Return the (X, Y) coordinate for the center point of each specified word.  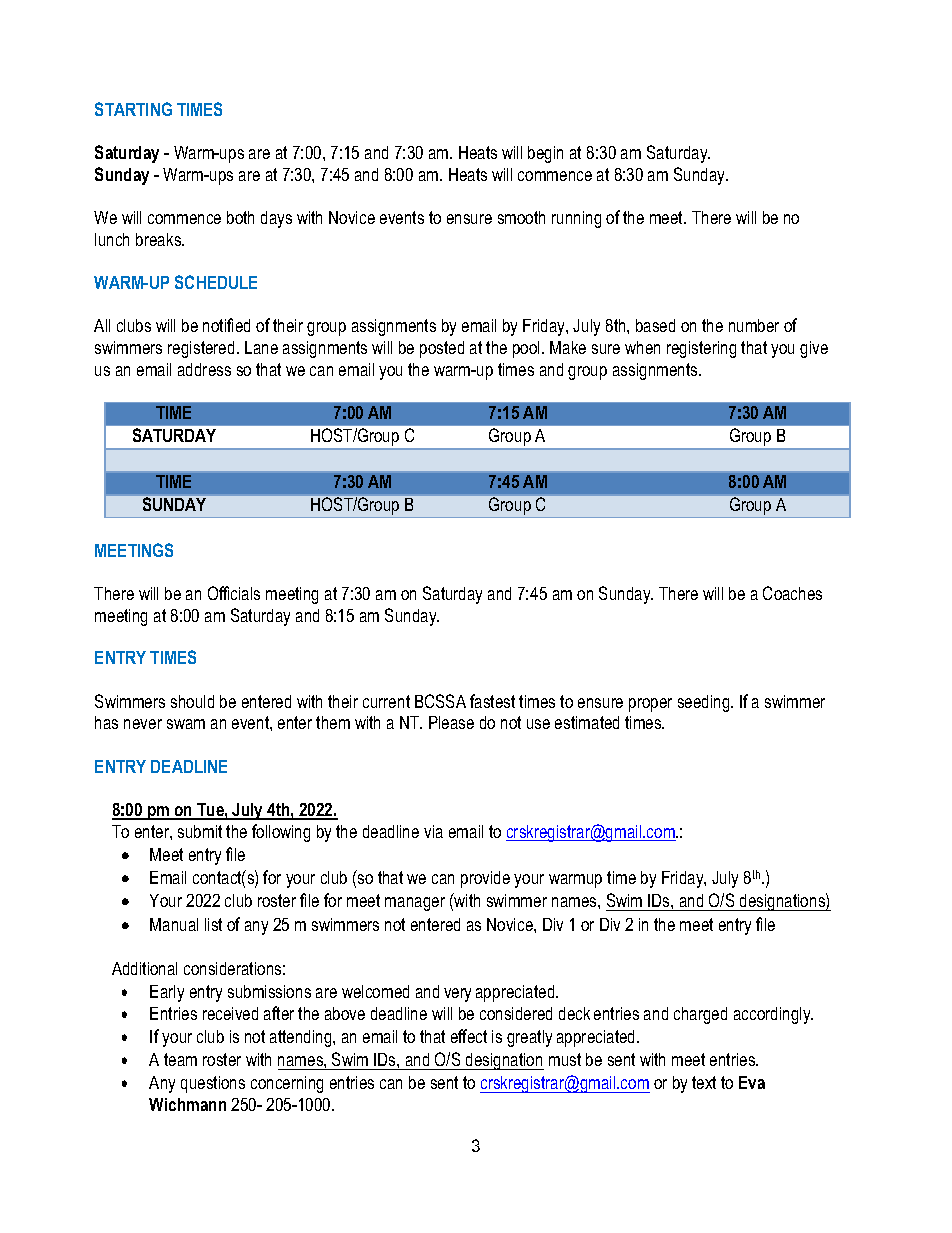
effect (469, 1036)
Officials (234, 593)
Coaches (792, 593)
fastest (492, 701)
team (180, 1059)
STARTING (133, 109)
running (576, 219)
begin (545, 154)
